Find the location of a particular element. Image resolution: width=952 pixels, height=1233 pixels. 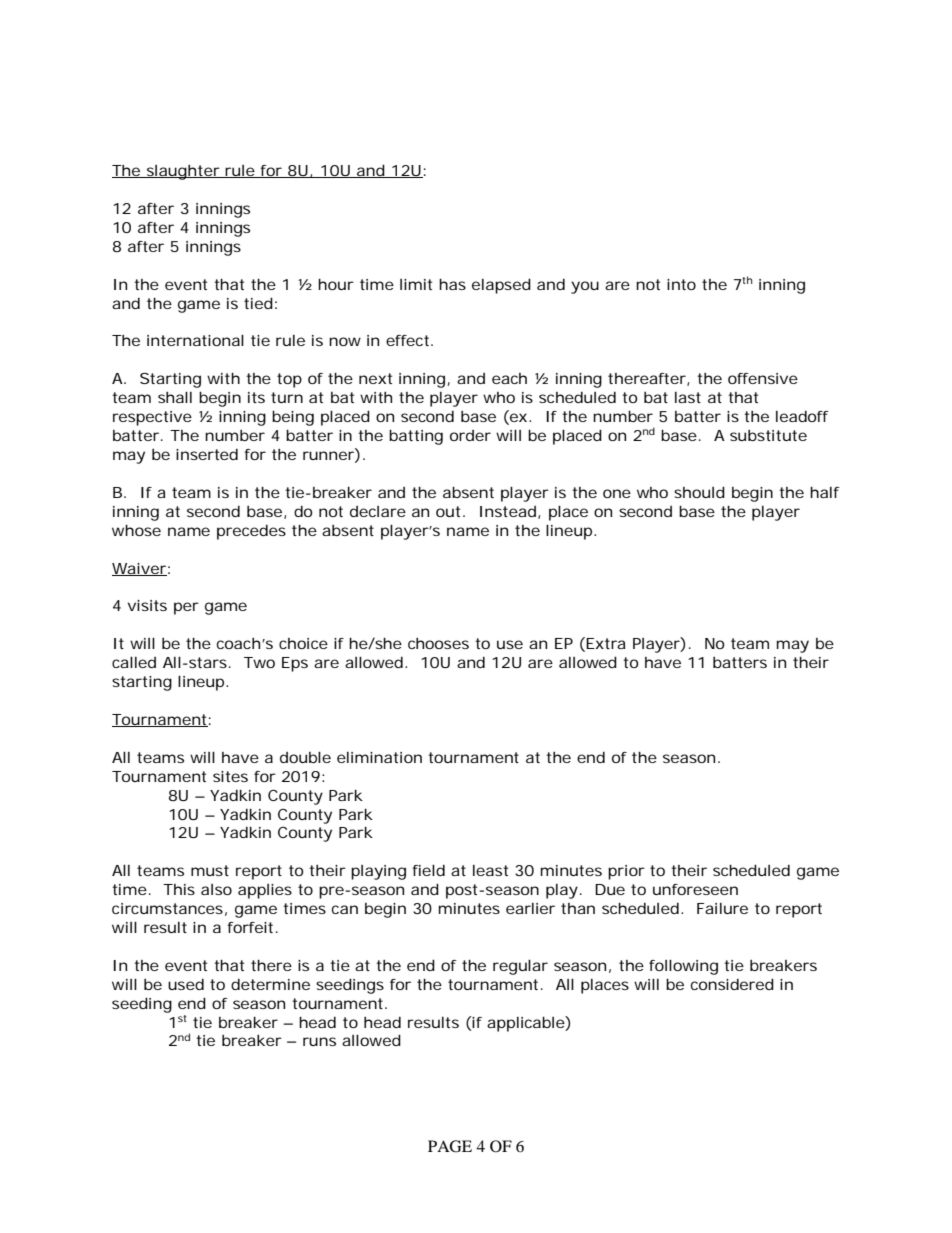

into is located at coordinates (681, 284).
